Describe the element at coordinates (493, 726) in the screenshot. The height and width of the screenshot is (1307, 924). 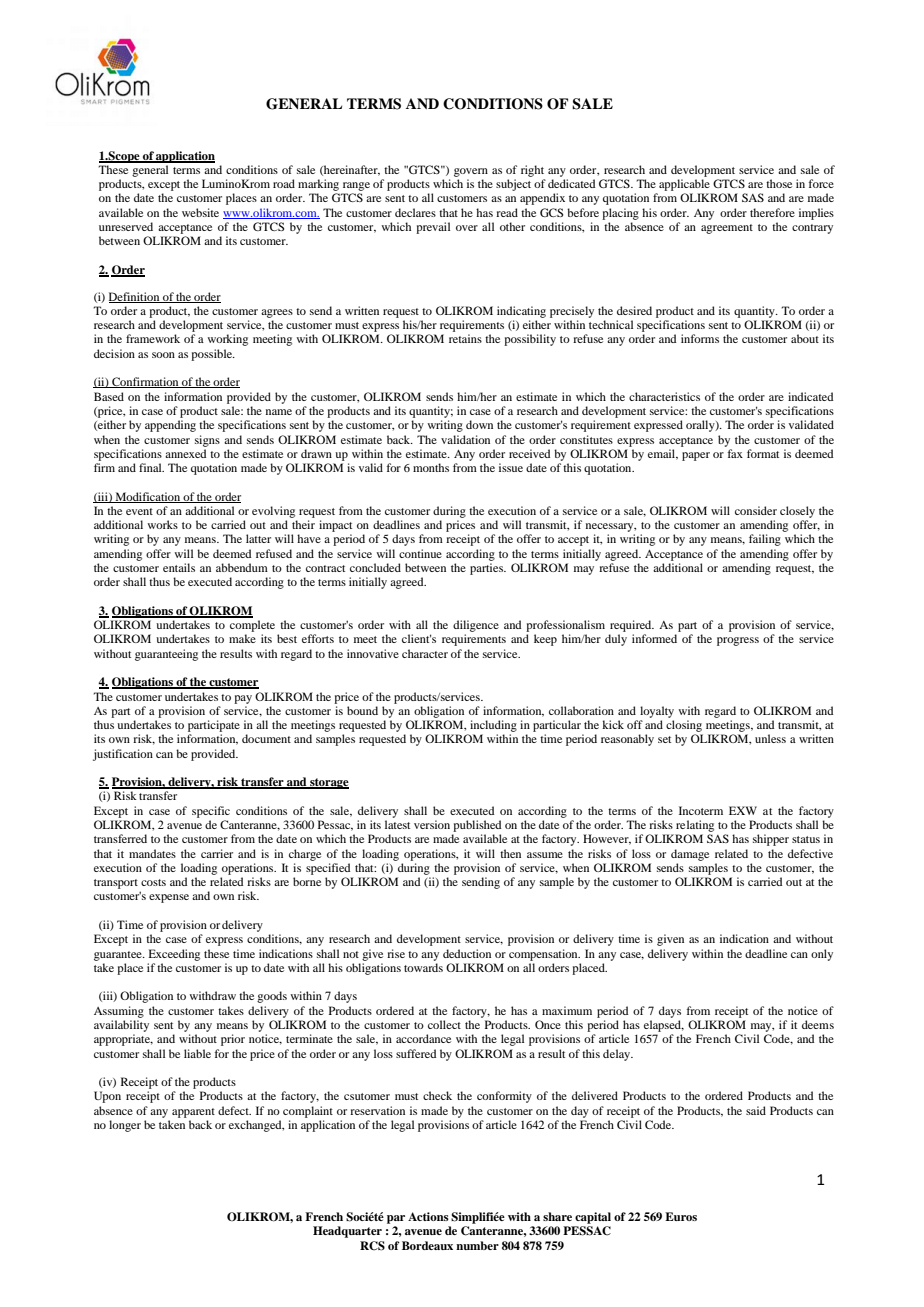
I see `including` at that location.
